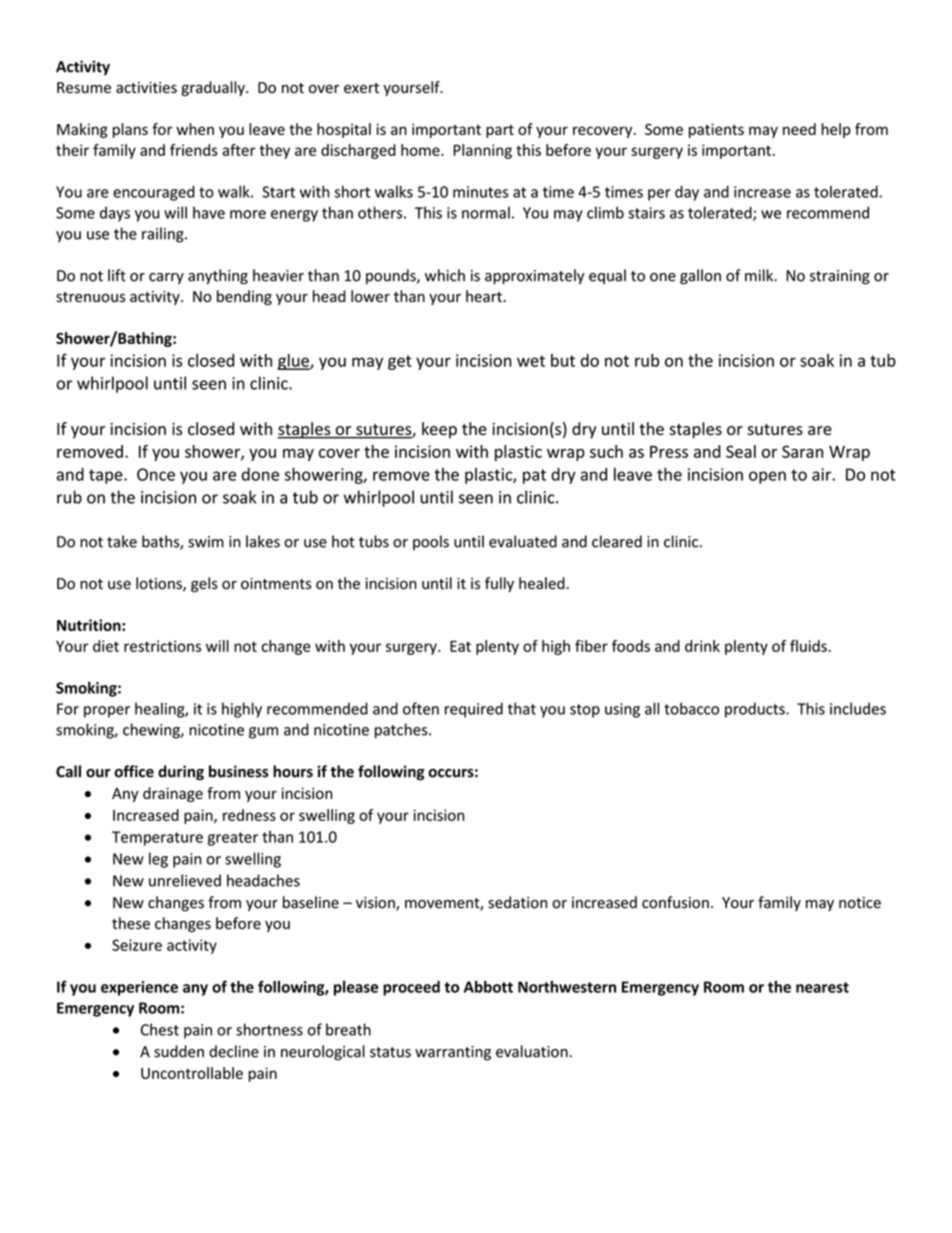  I want to click on get, so click(400, 362).
